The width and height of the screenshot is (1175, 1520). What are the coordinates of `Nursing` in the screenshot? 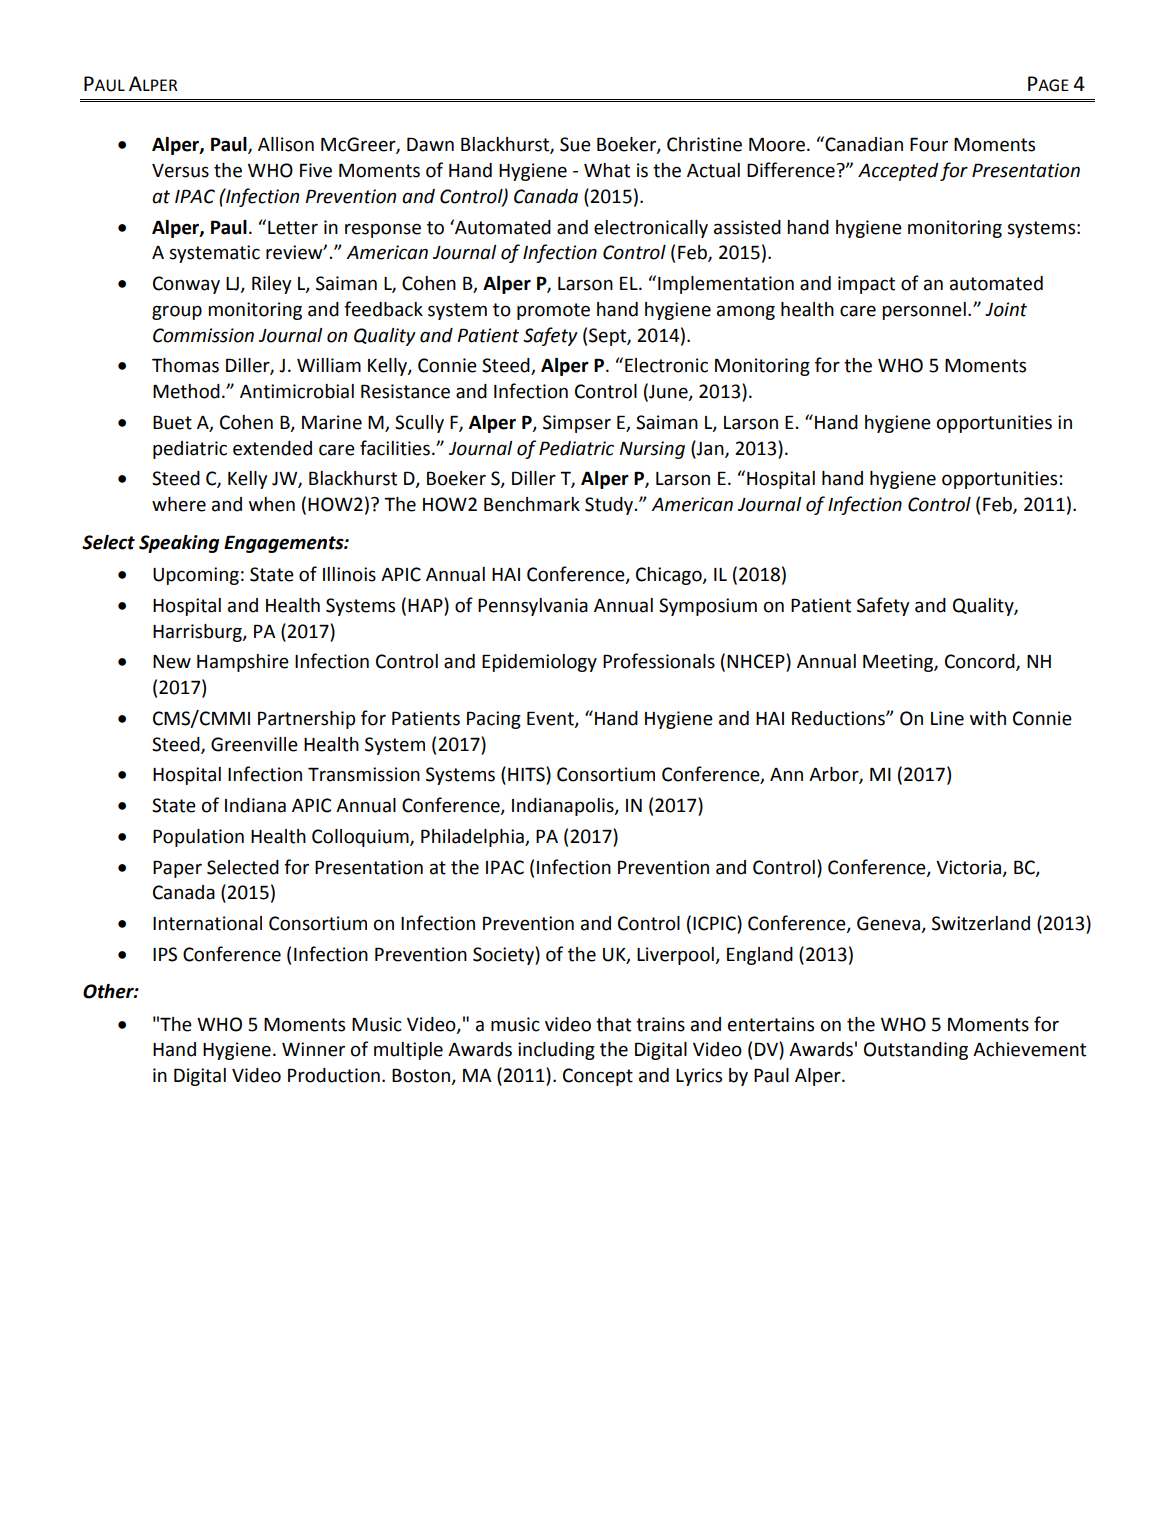 It's located at (652, 450).
